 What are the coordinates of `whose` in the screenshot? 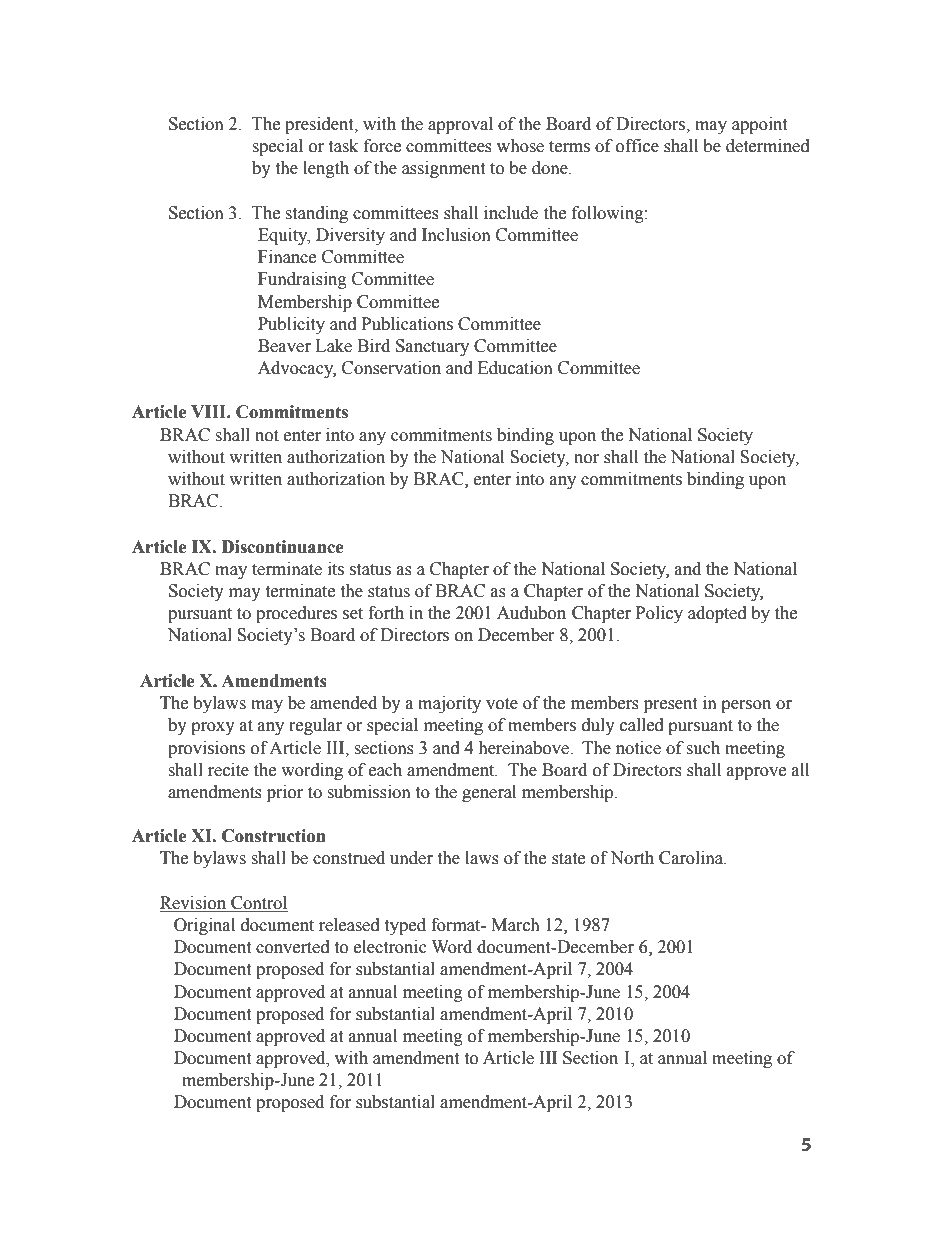 It's located at (520, 146).
